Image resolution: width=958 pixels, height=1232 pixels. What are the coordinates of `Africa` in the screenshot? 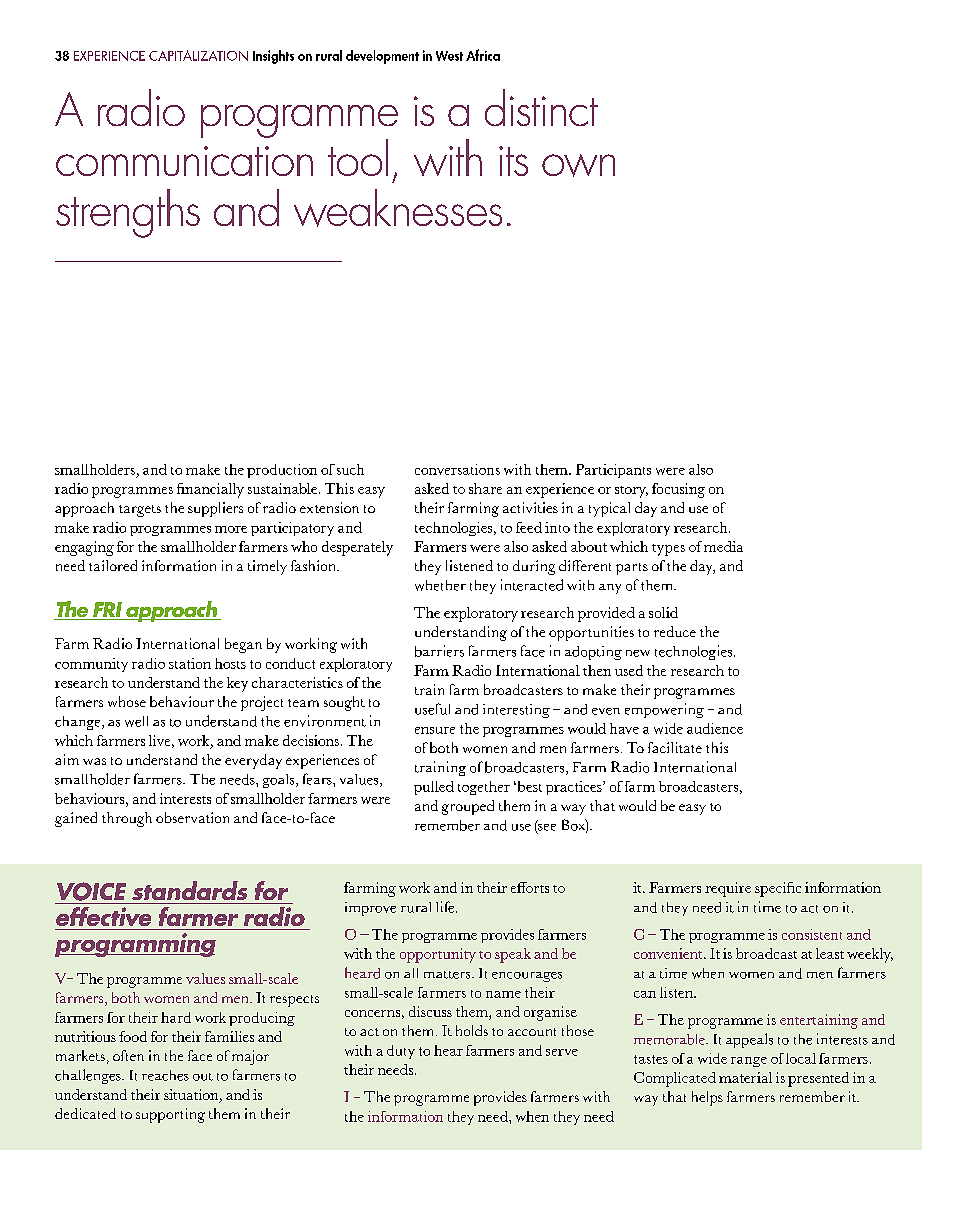 It's located at (483, 55).
